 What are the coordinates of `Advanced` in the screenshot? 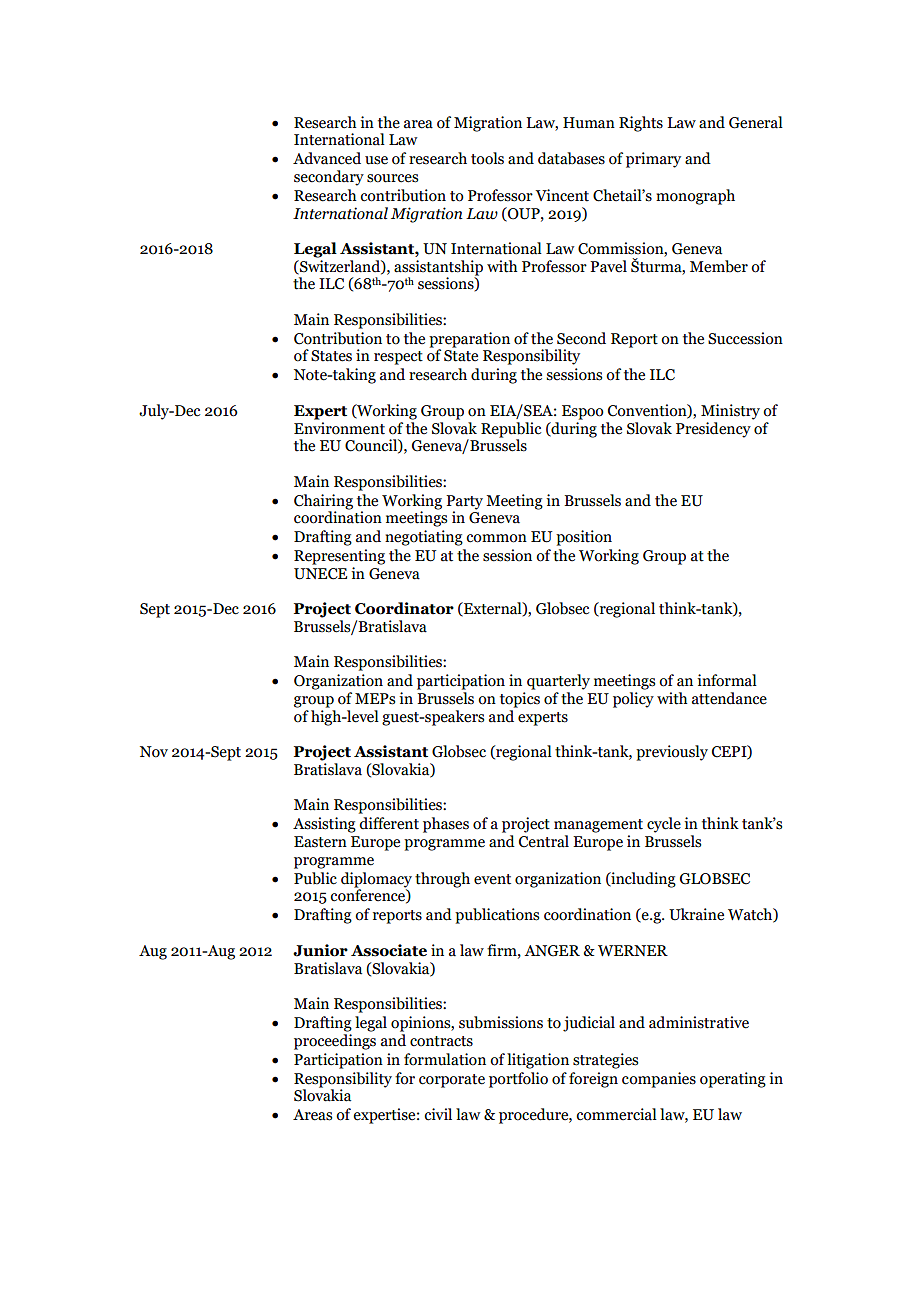 It's located at (327, 158).
